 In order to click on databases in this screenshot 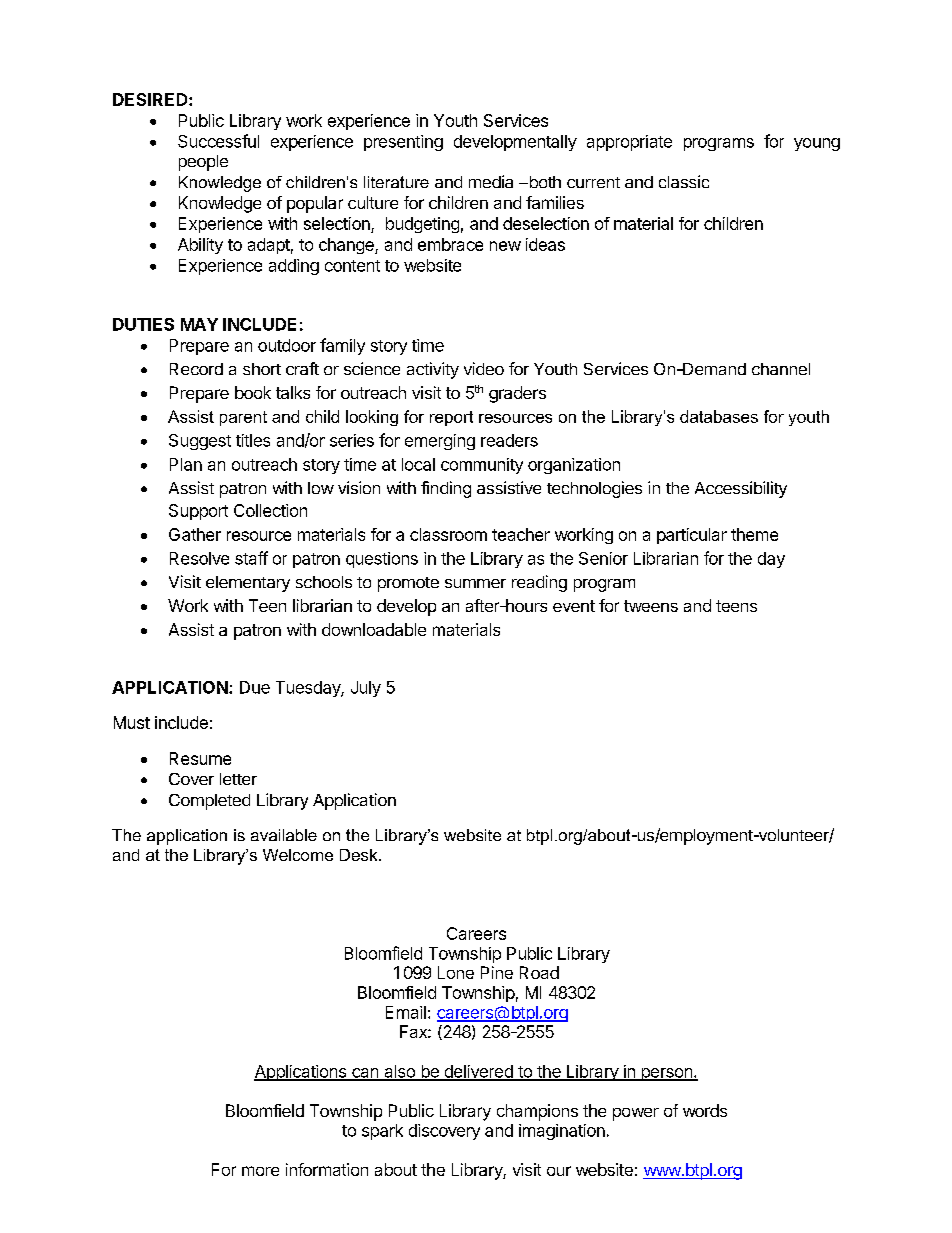, I will do `click(719, 416)`.
